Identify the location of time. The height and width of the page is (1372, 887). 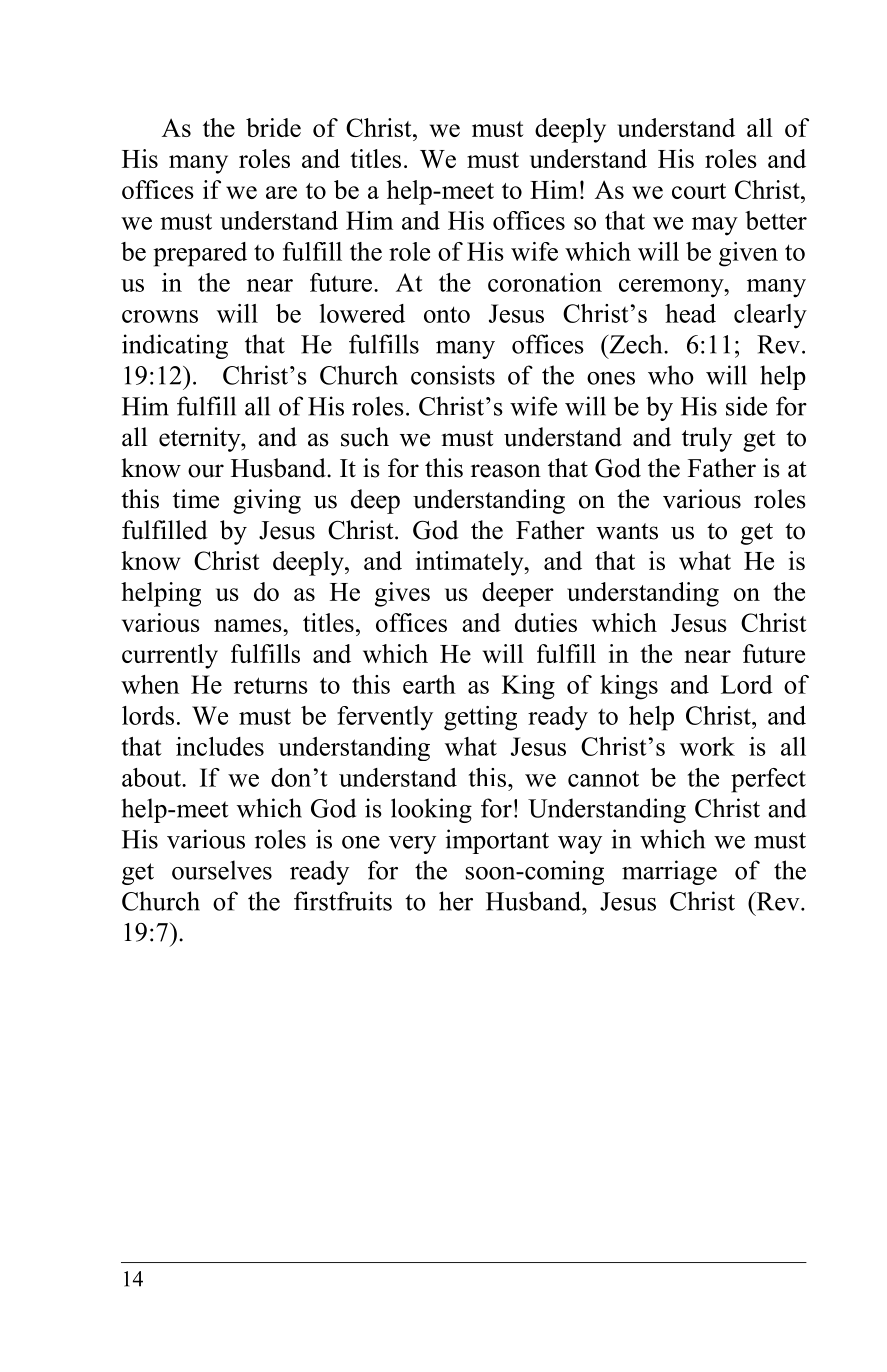
(196, 499).
